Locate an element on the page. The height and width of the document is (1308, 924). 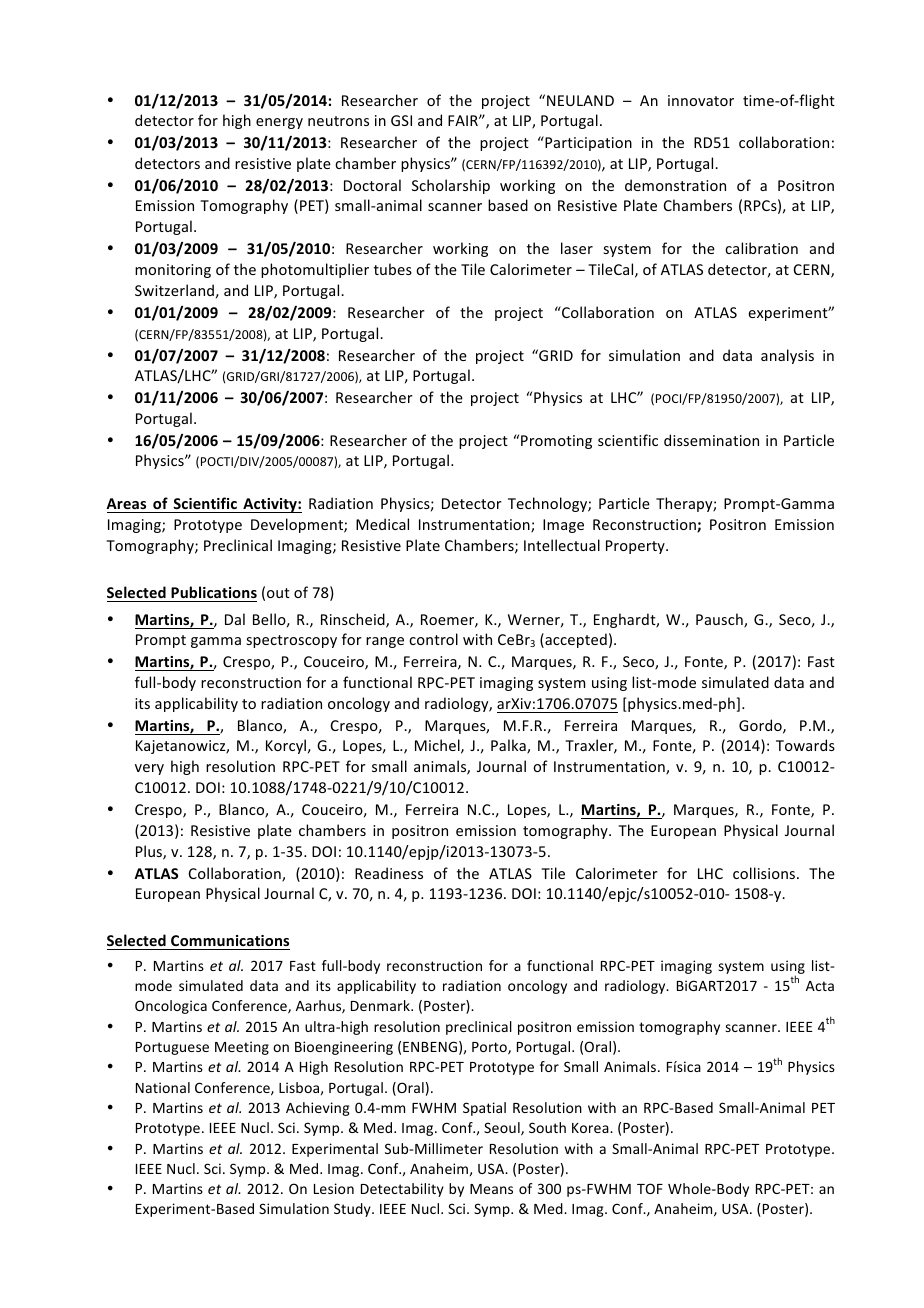
FAIR is located at coordinates (464, 120).
